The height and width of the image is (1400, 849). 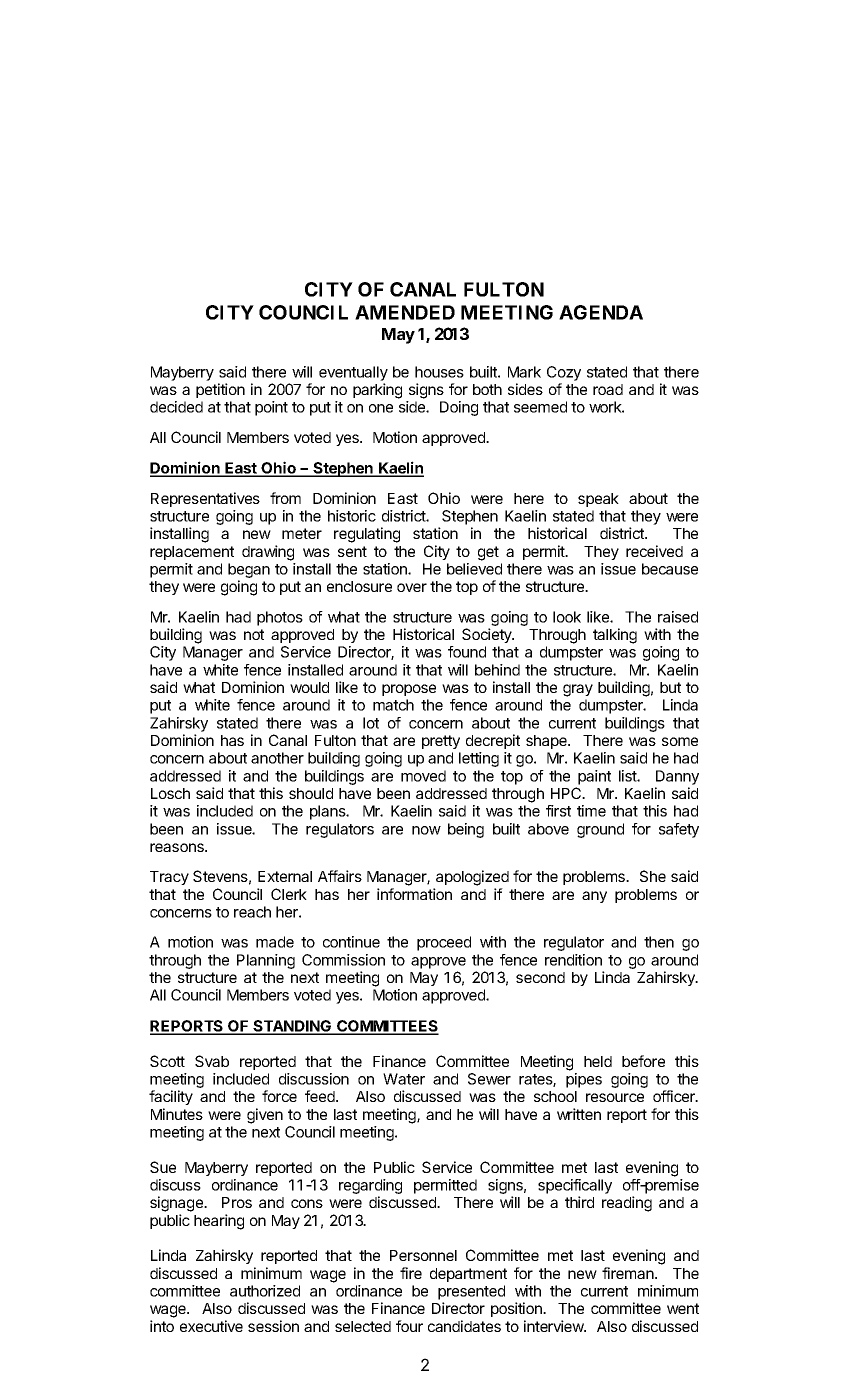 I want to click on rendition, so click(x=573, y=960).
